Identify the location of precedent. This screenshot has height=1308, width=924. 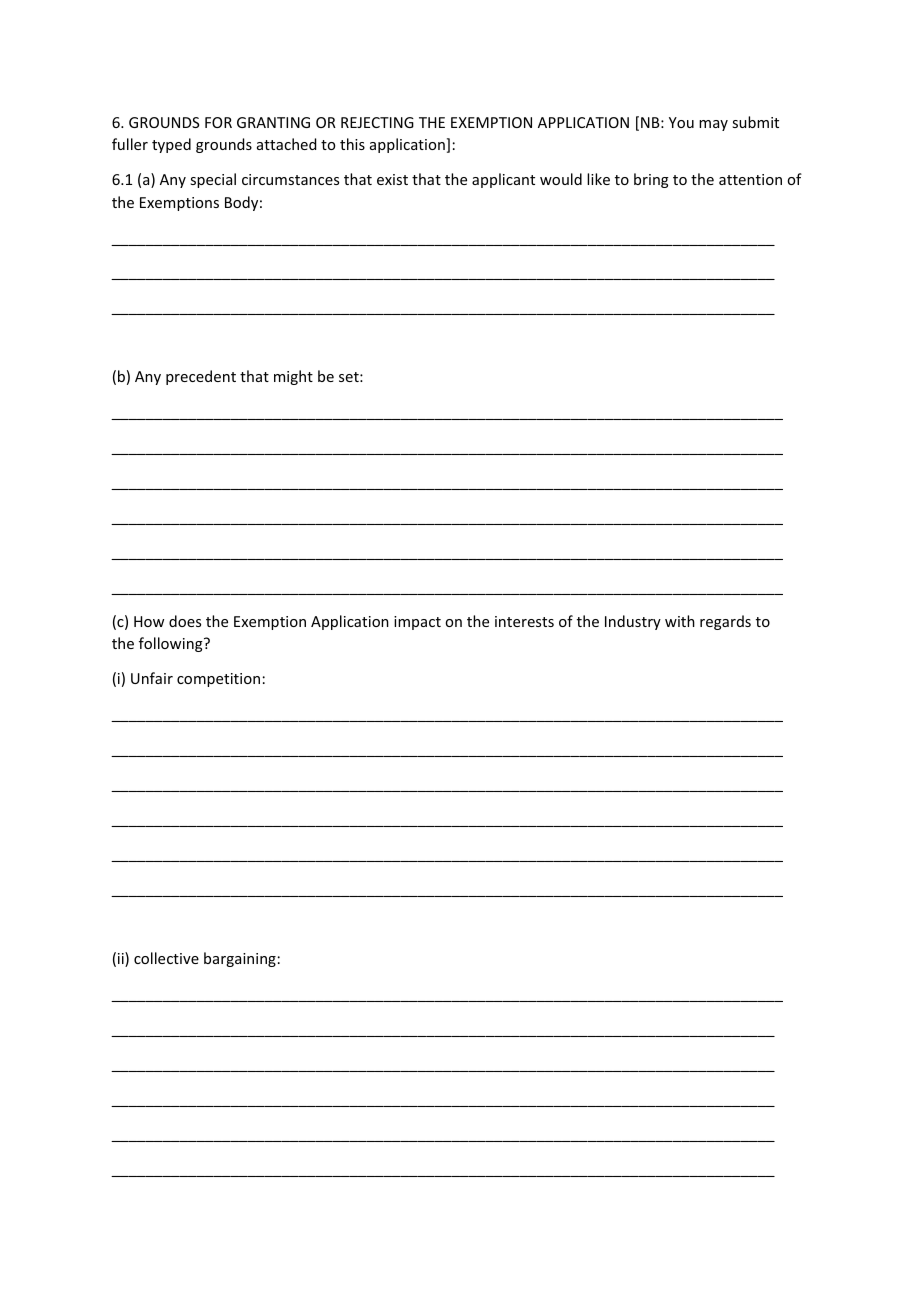
(201, 377).
